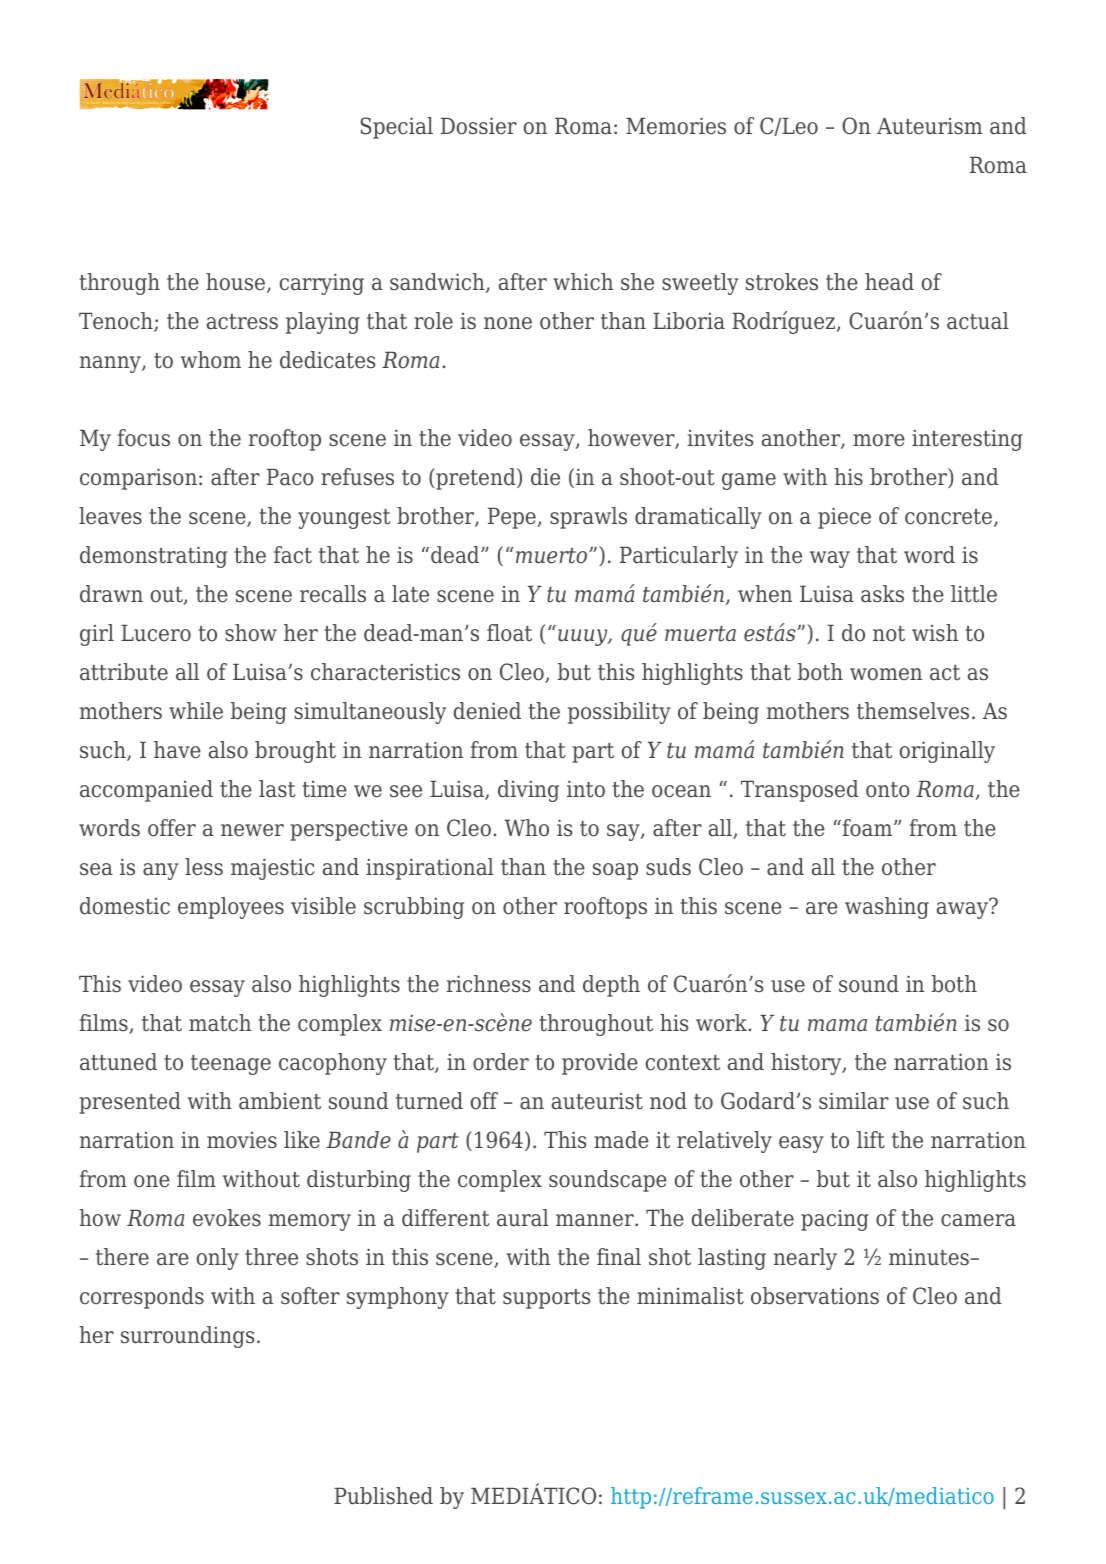 This page has width=1106, height=1564. I want to click on house, so click(237, 283).
